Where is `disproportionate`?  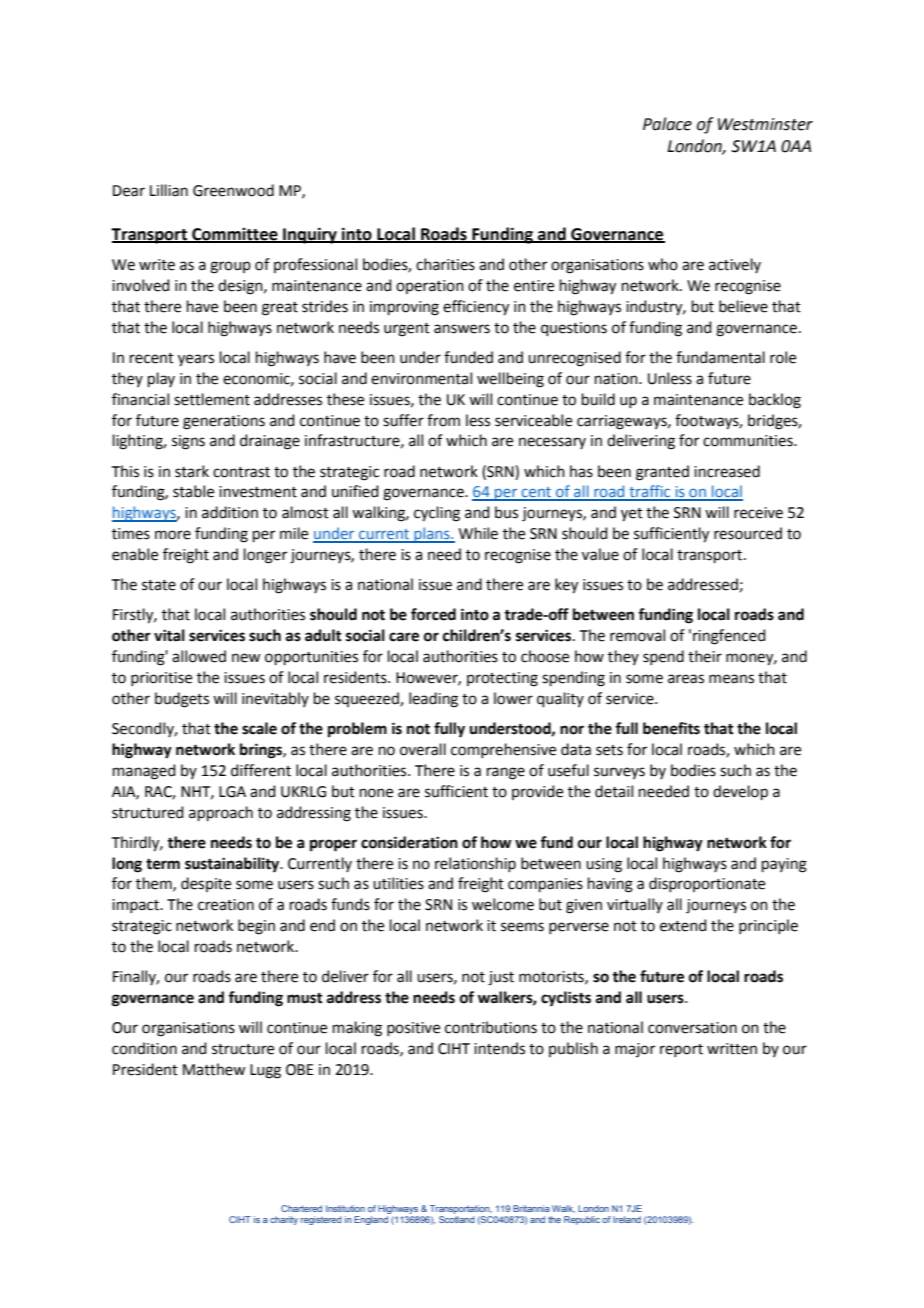 disproportionate is located at coordinates (707, 884).
